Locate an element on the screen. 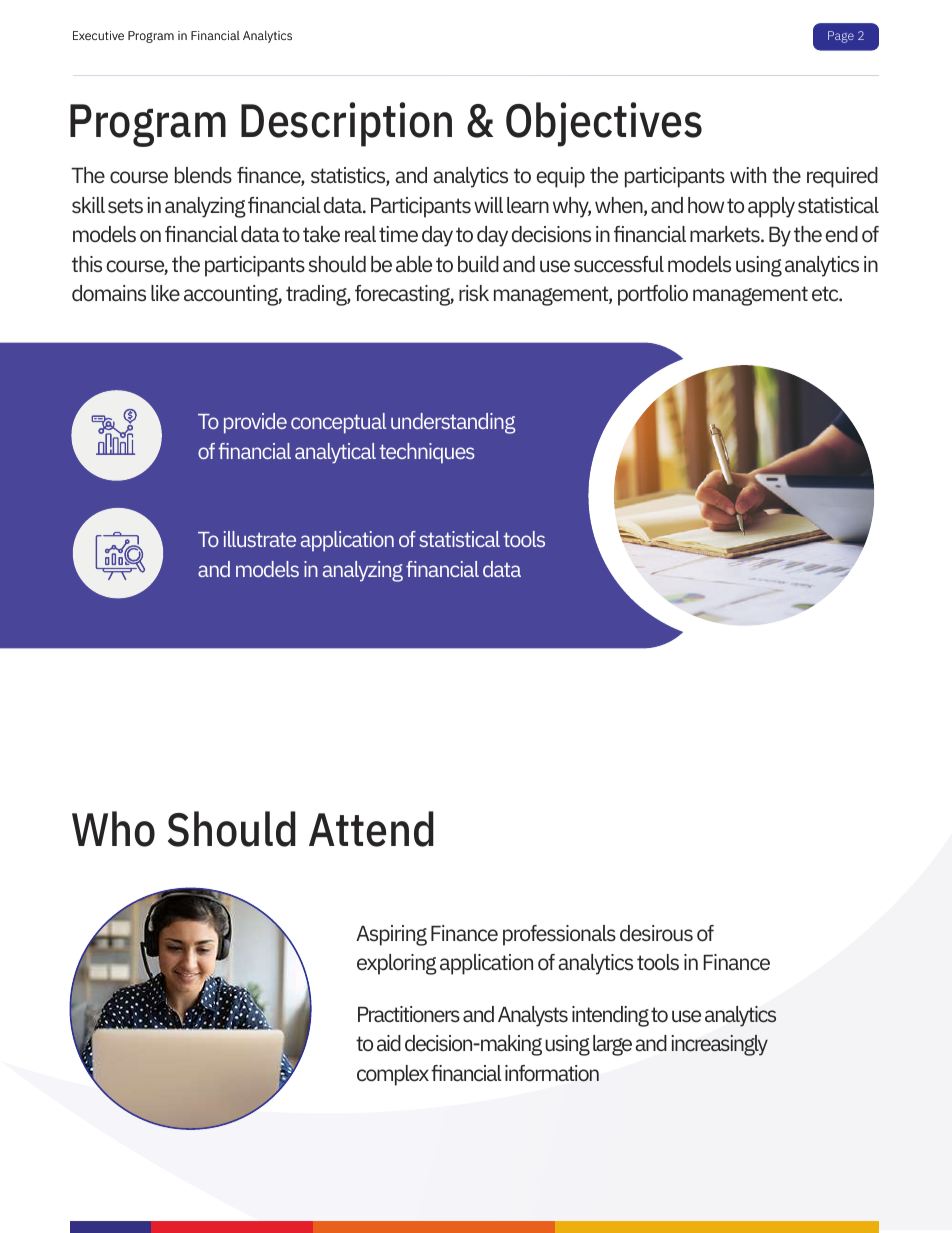 The image size is (952, 1233). increasingly is located at coordinates (720, 1045).
